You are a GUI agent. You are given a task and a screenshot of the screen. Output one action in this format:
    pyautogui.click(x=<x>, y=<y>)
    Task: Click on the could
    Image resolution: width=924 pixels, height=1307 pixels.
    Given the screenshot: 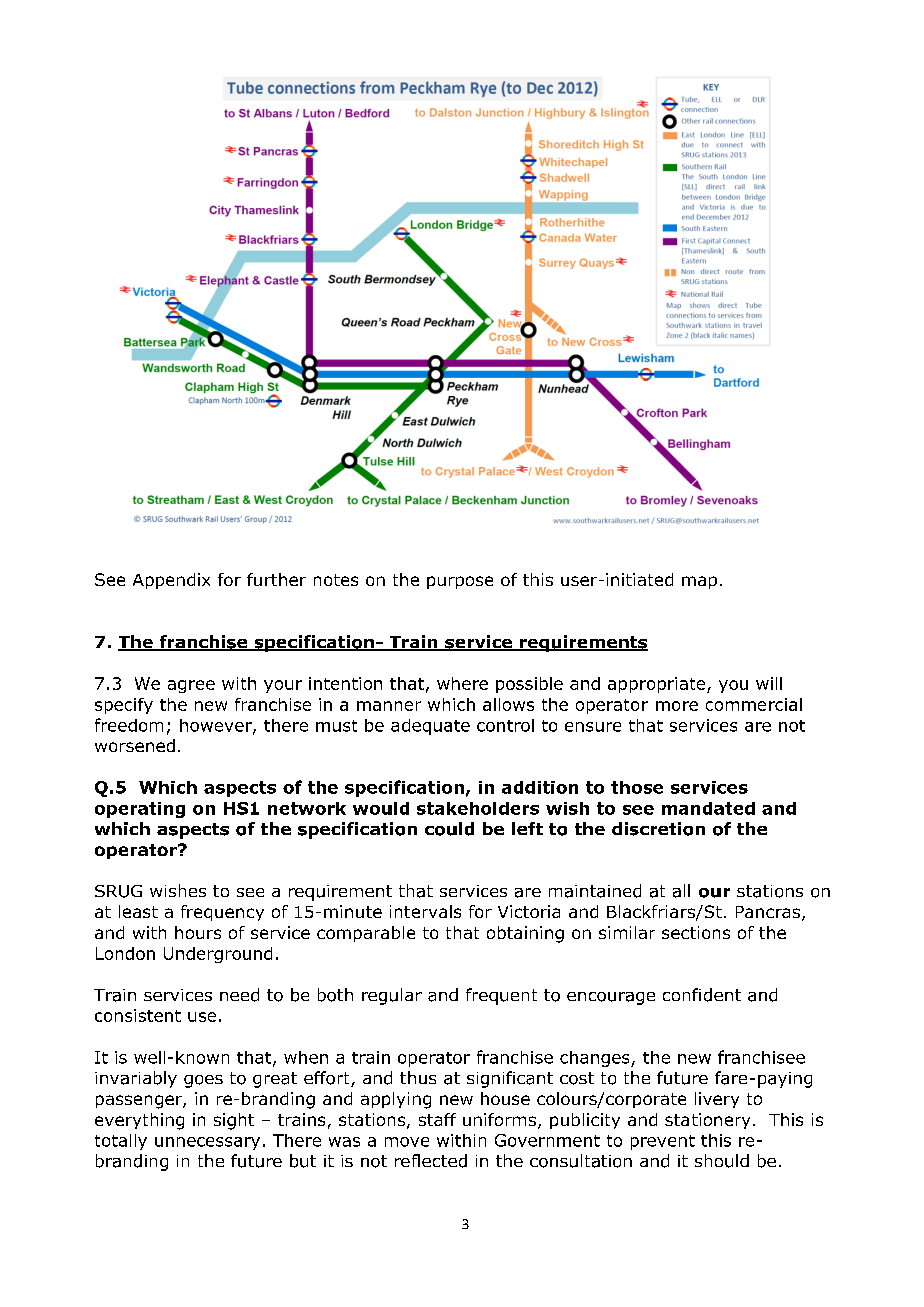 What is the action you would take?
    pyautogui.click(x=449, y=829)
